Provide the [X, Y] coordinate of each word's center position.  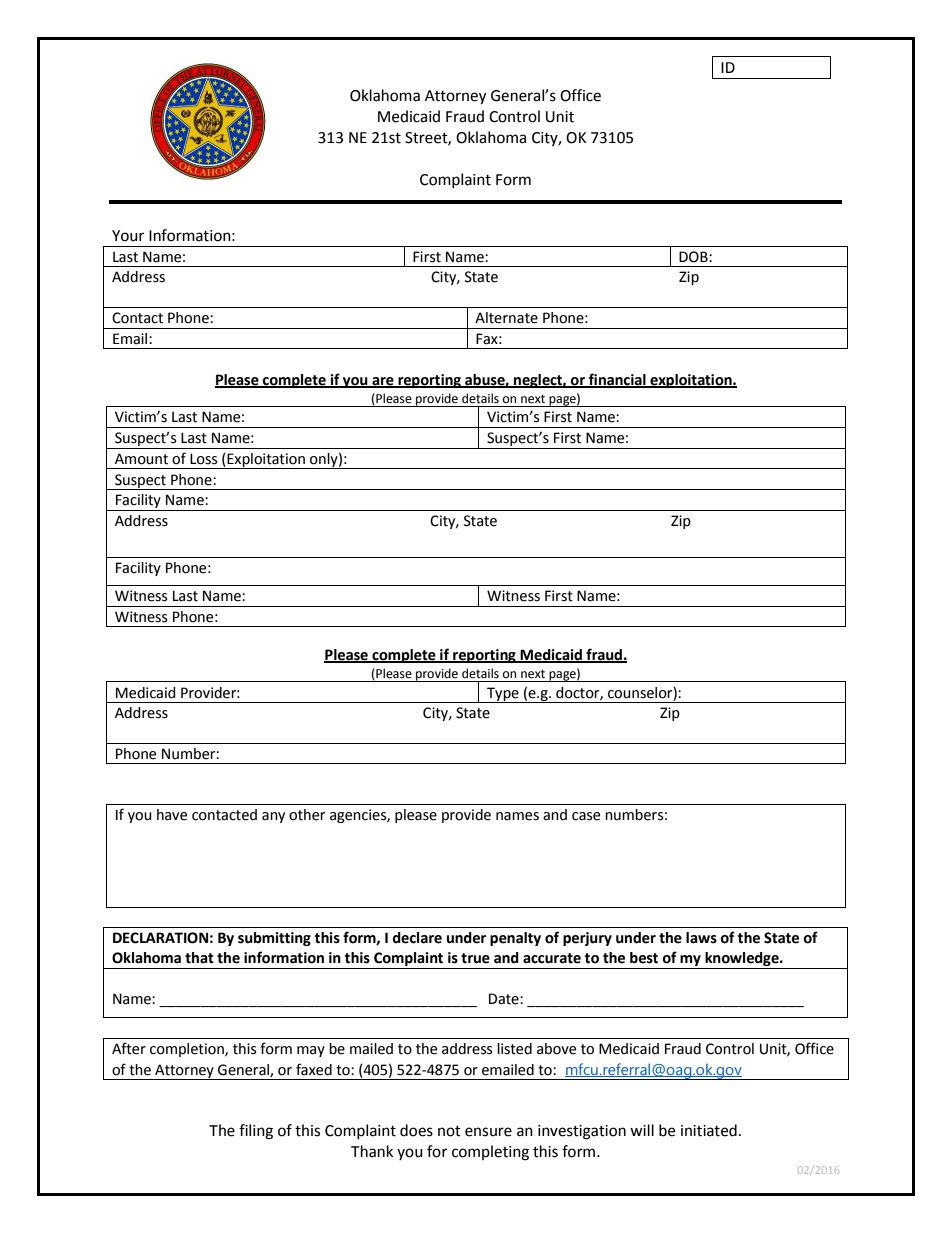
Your [128, 236]
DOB [694, 257]
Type [503, 695]
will [642, 1130]
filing [256, 1132]
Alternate [506, 318]
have [172, 815]
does [416, 1130]
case [586, 816]
